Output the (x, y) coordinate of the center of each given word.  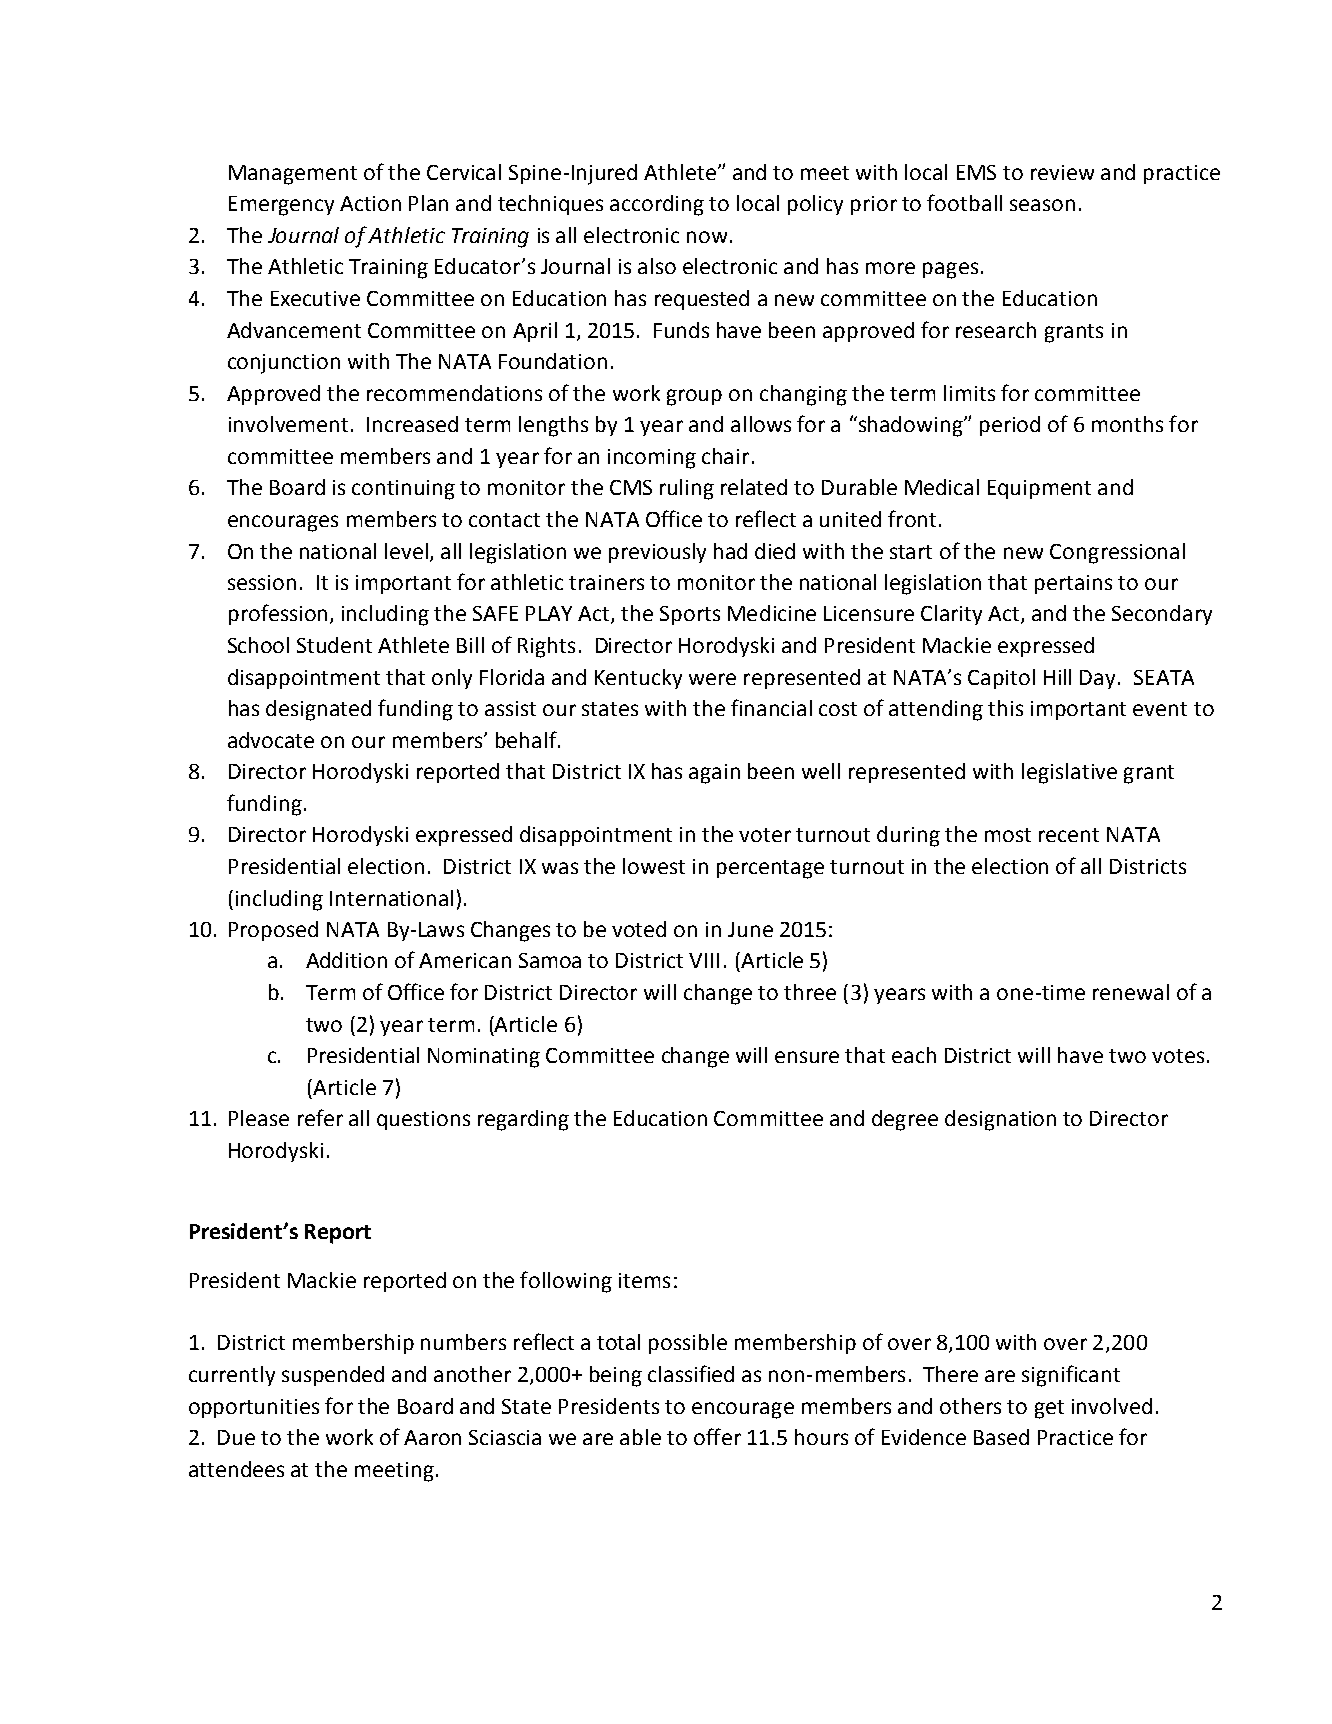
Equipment (1039, 489)
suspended (333, 1376)
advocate (271, 740)
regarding (523, 1120)
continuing (403, 490)
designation (1000, 1120)
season (1042, 205)
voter (765, 835)
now (707, 237)
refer (320, 1117)
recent (1069, 835)
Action (370, 203)
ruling (687, 489)
